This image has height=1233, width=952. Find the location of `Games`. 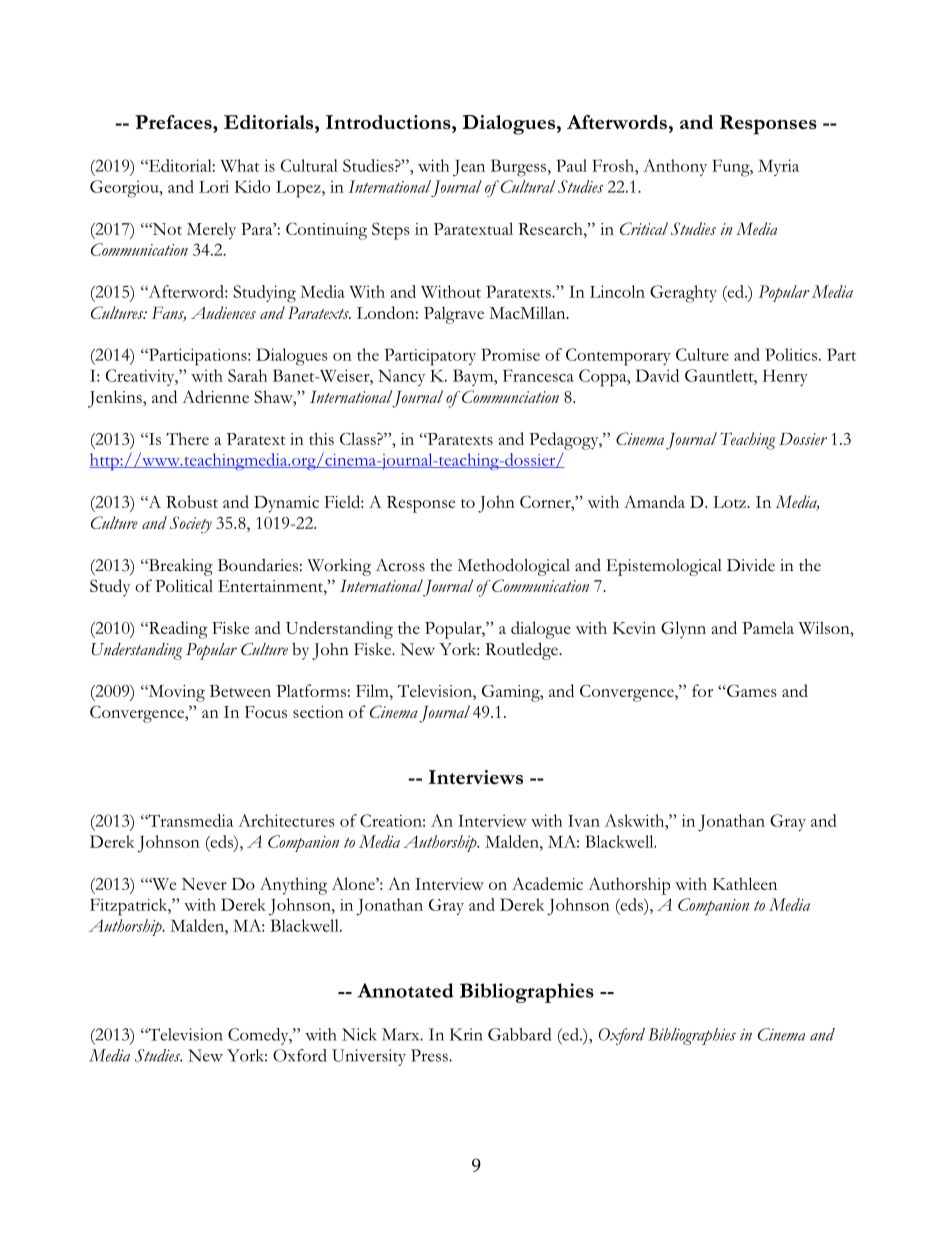

Games is located at coordinates (750, 690).
